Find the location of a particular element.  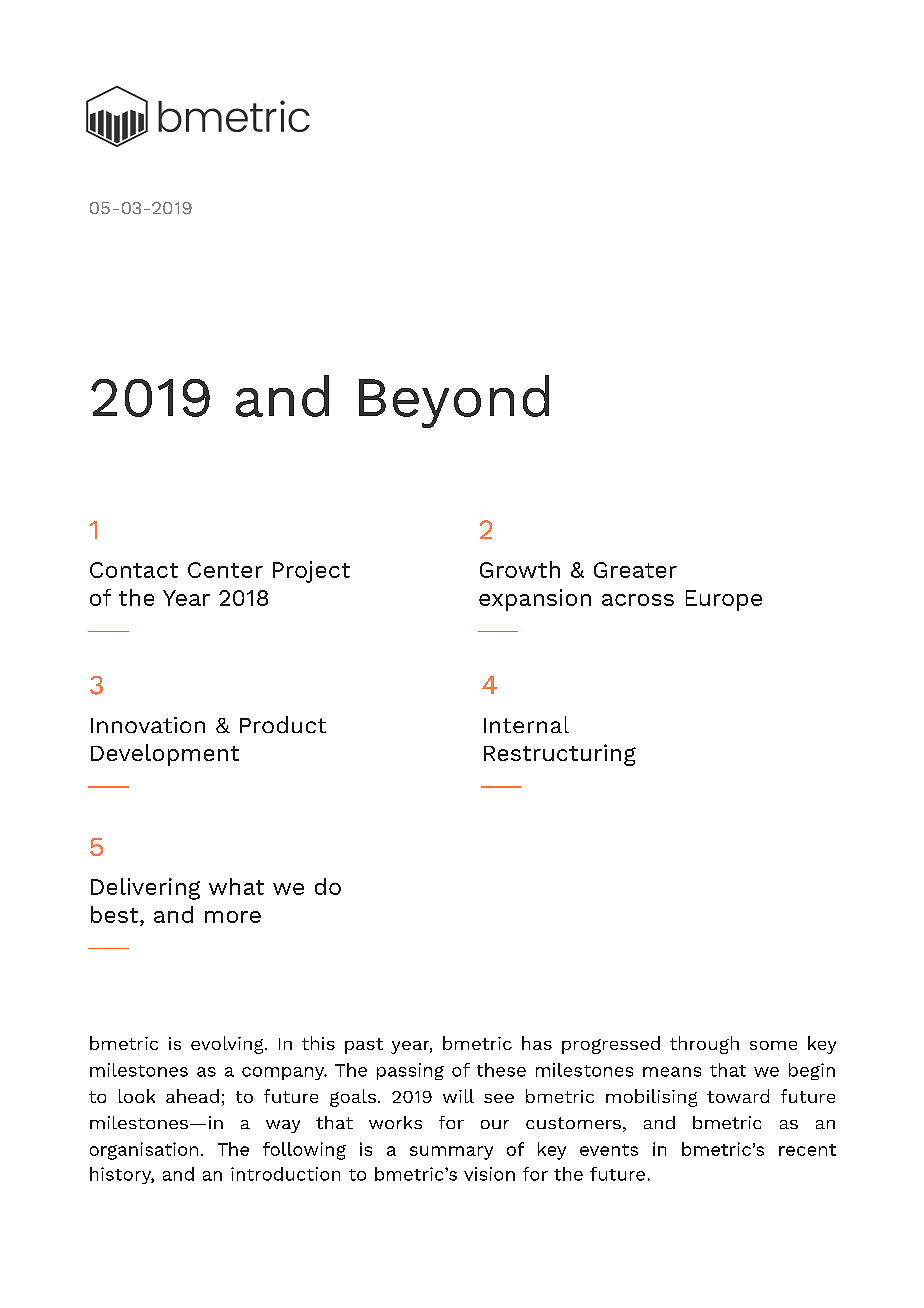

Internal is located at coordinates (526, 724).
